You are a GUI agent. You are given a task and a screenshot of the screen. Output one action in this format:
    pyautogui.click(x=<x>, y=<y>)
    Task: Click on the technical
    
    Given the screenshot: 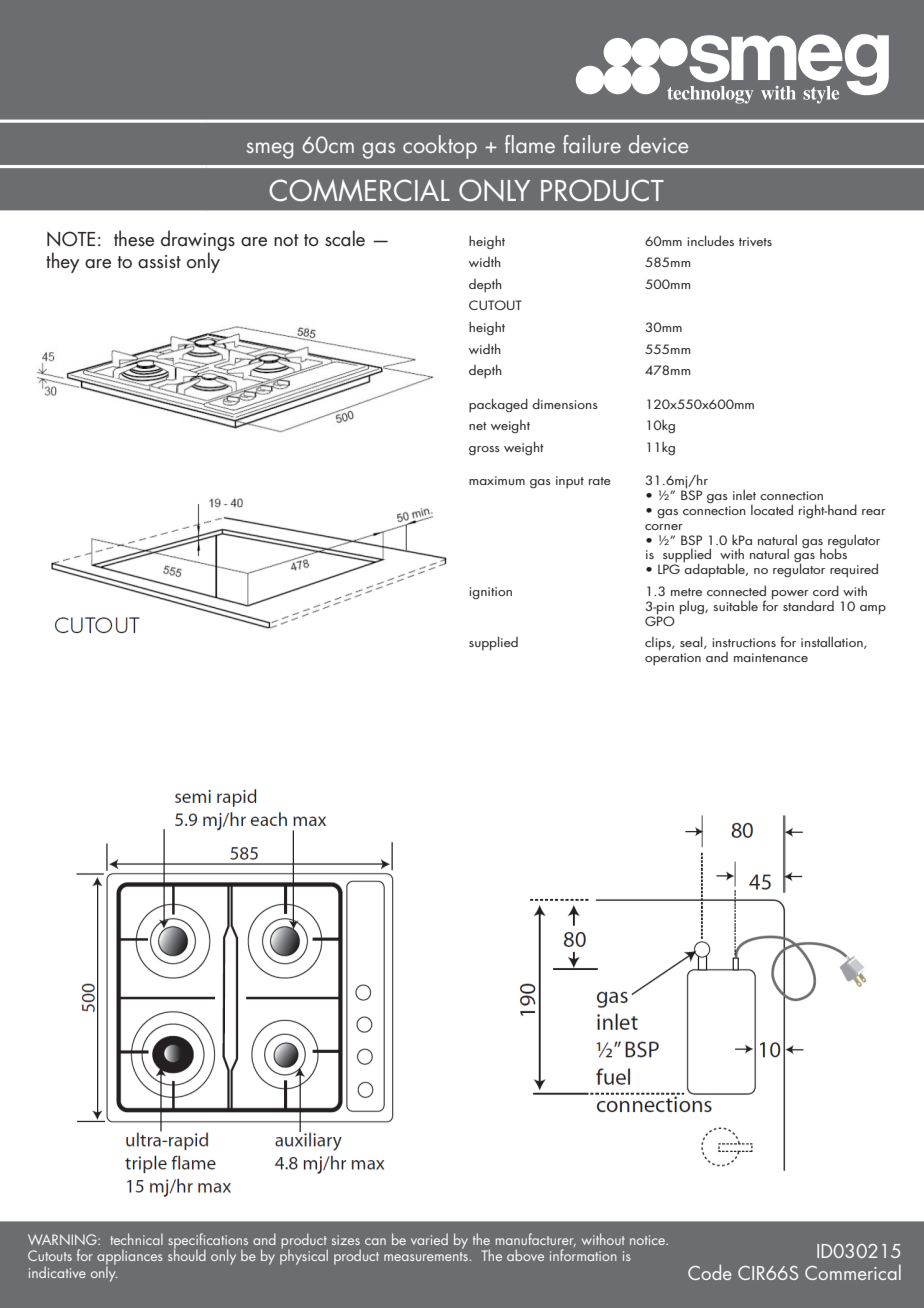 What is the action you would take?
    pyautogui.click(x=136, y=1239)
